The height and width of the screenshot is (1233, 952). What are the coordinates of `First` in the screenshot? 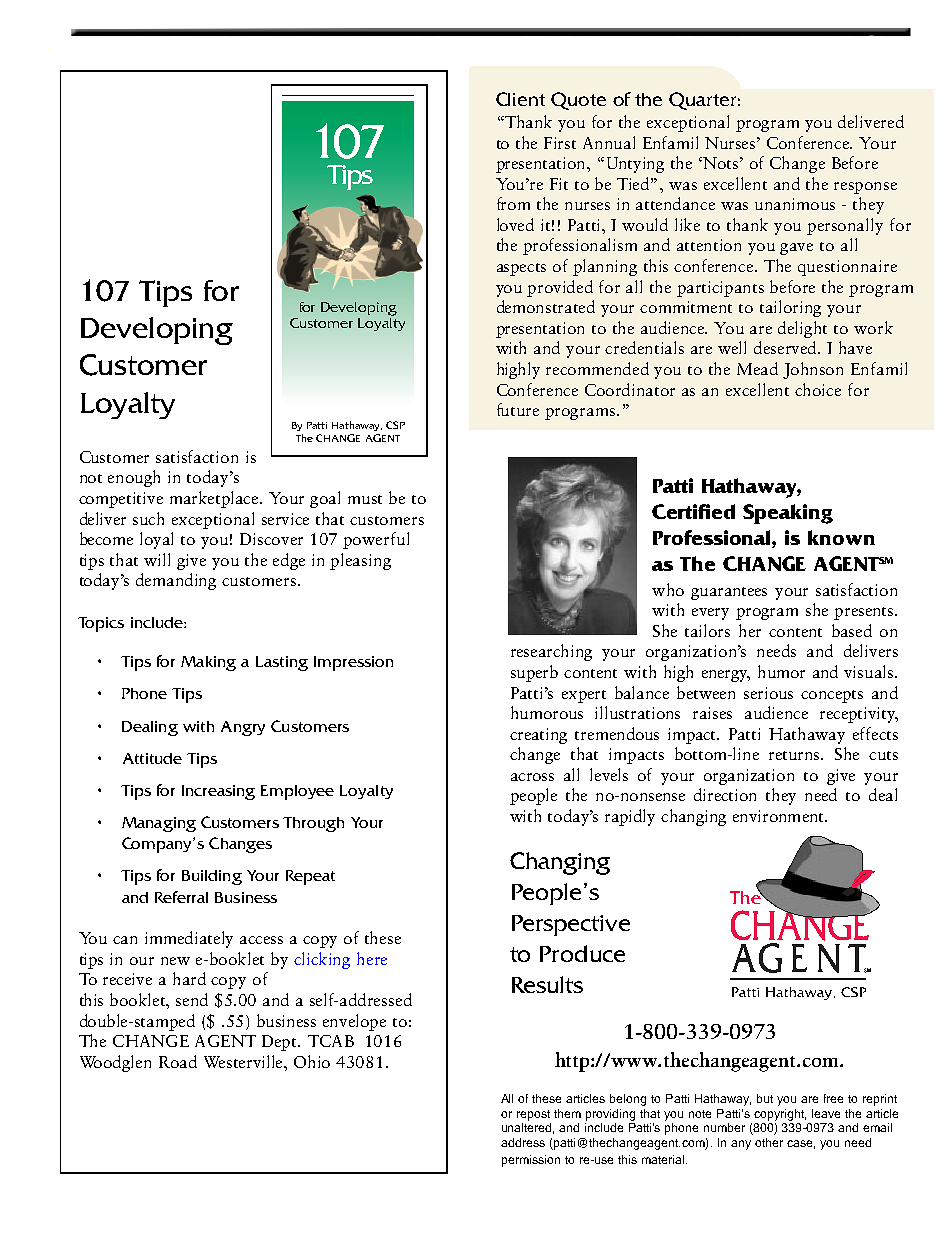 It's located at (560, 143).
